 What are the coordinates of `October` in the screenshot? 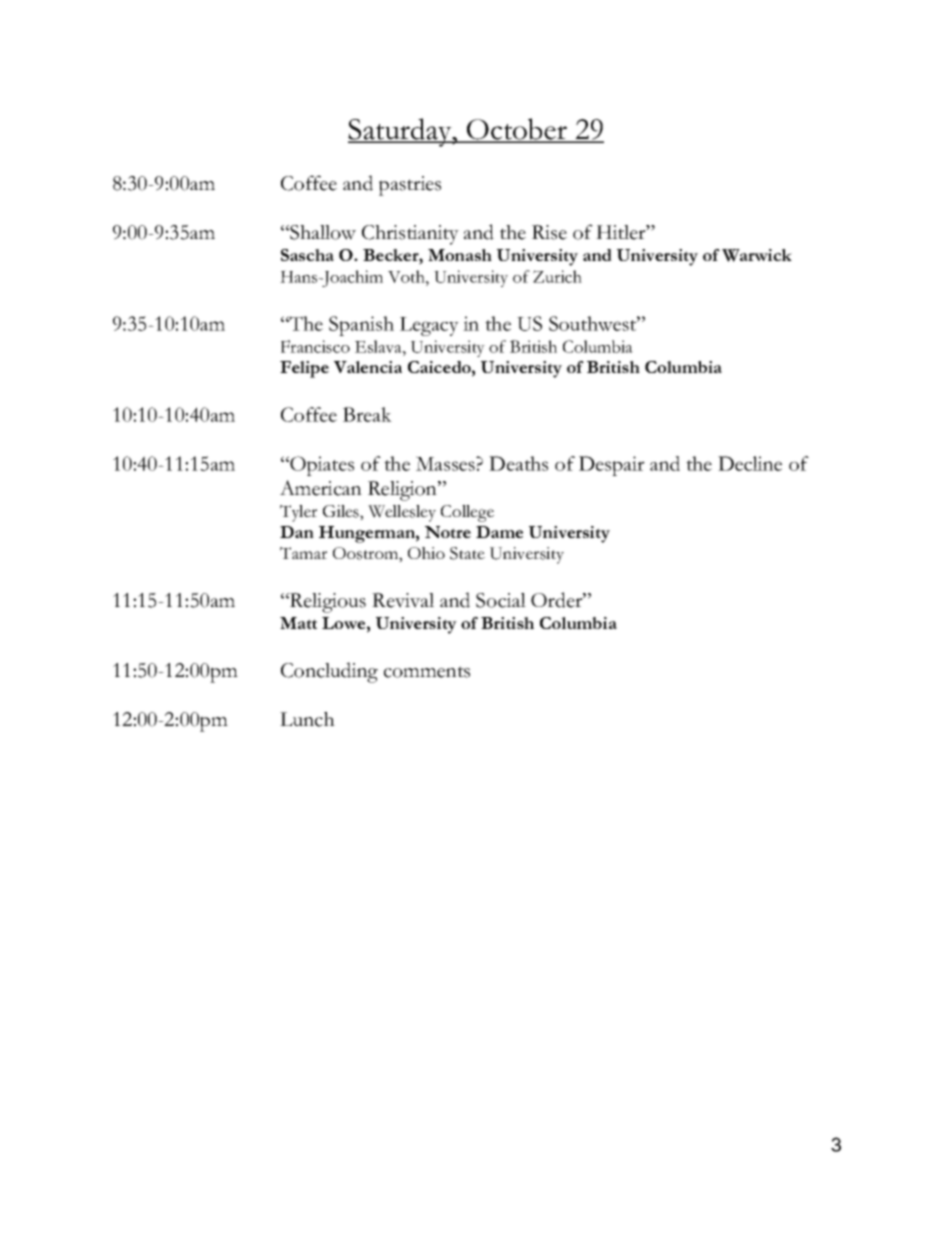 It's located at (517, 130).
